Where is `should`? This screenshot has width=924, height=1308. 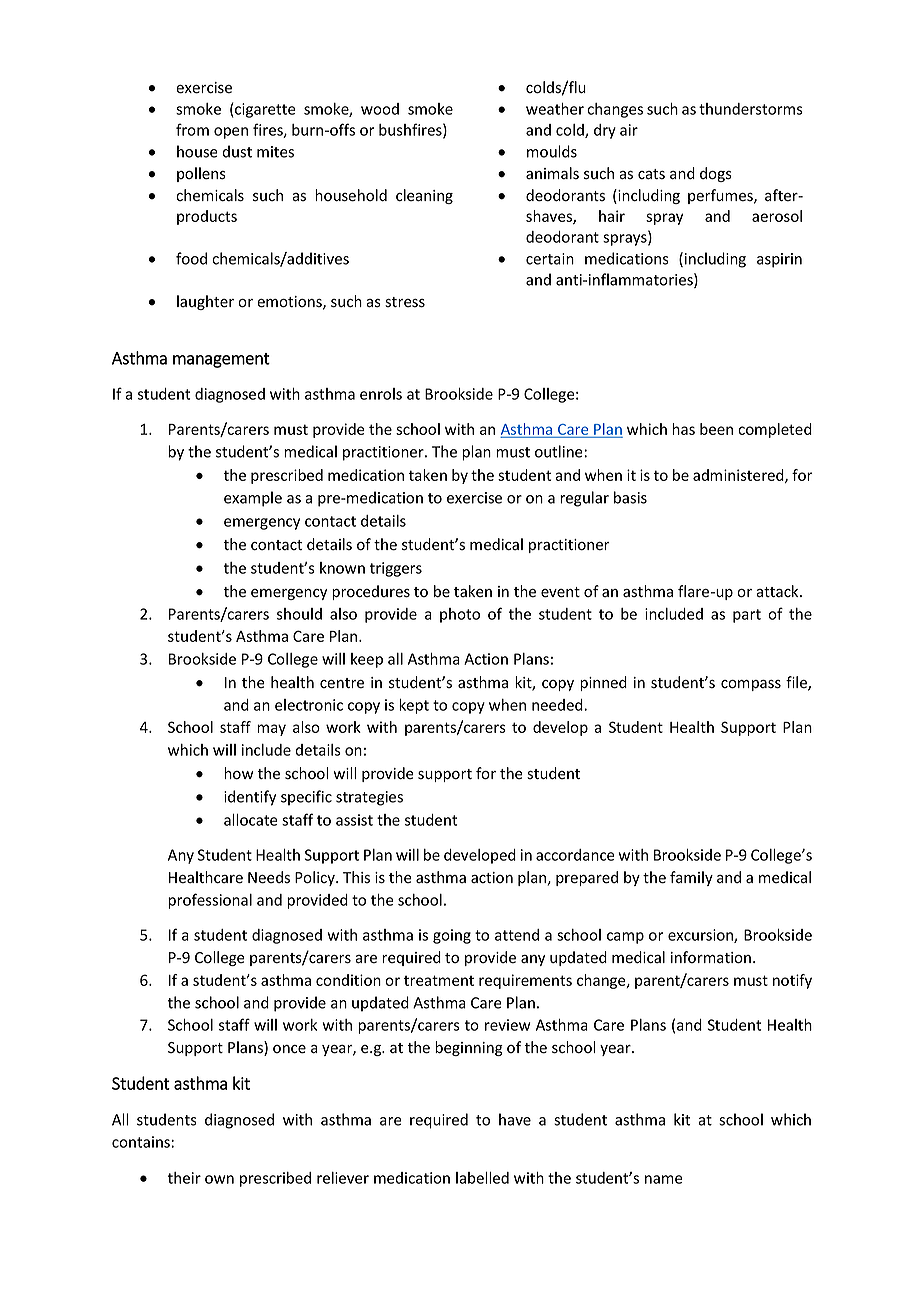
should is located at coordinates (299, 614).
